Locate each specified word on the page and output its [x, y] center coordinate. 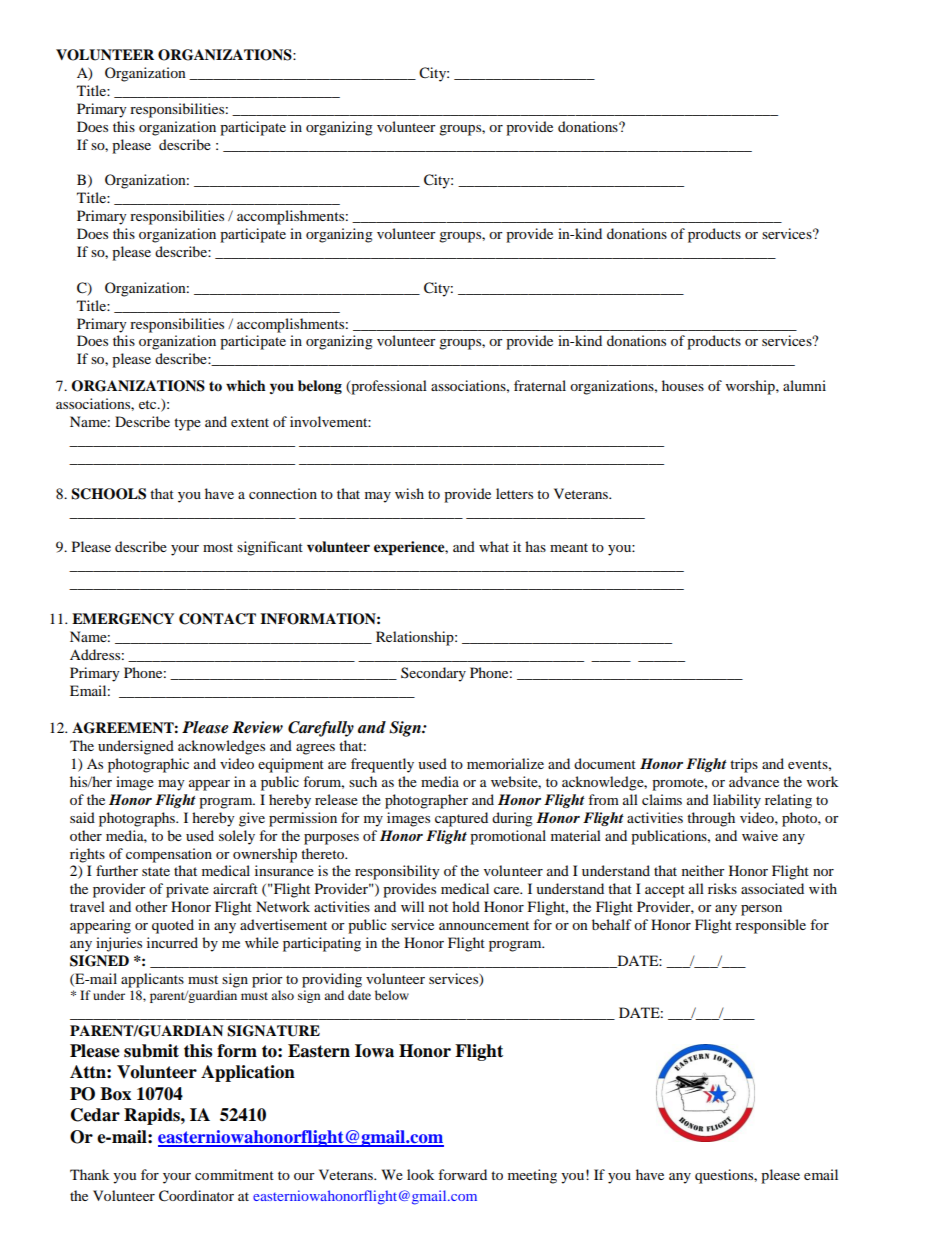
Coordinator [196, 1196]
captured [461, 819]
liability [737, 801]
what [494, 546]
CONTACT [217, 619]
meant [569, 547]
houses [683, 385]
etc [149, 404]
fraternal [540, 385]
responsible [770, 926]
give [252, 819]
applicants [152, 980]
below [392, 995]
